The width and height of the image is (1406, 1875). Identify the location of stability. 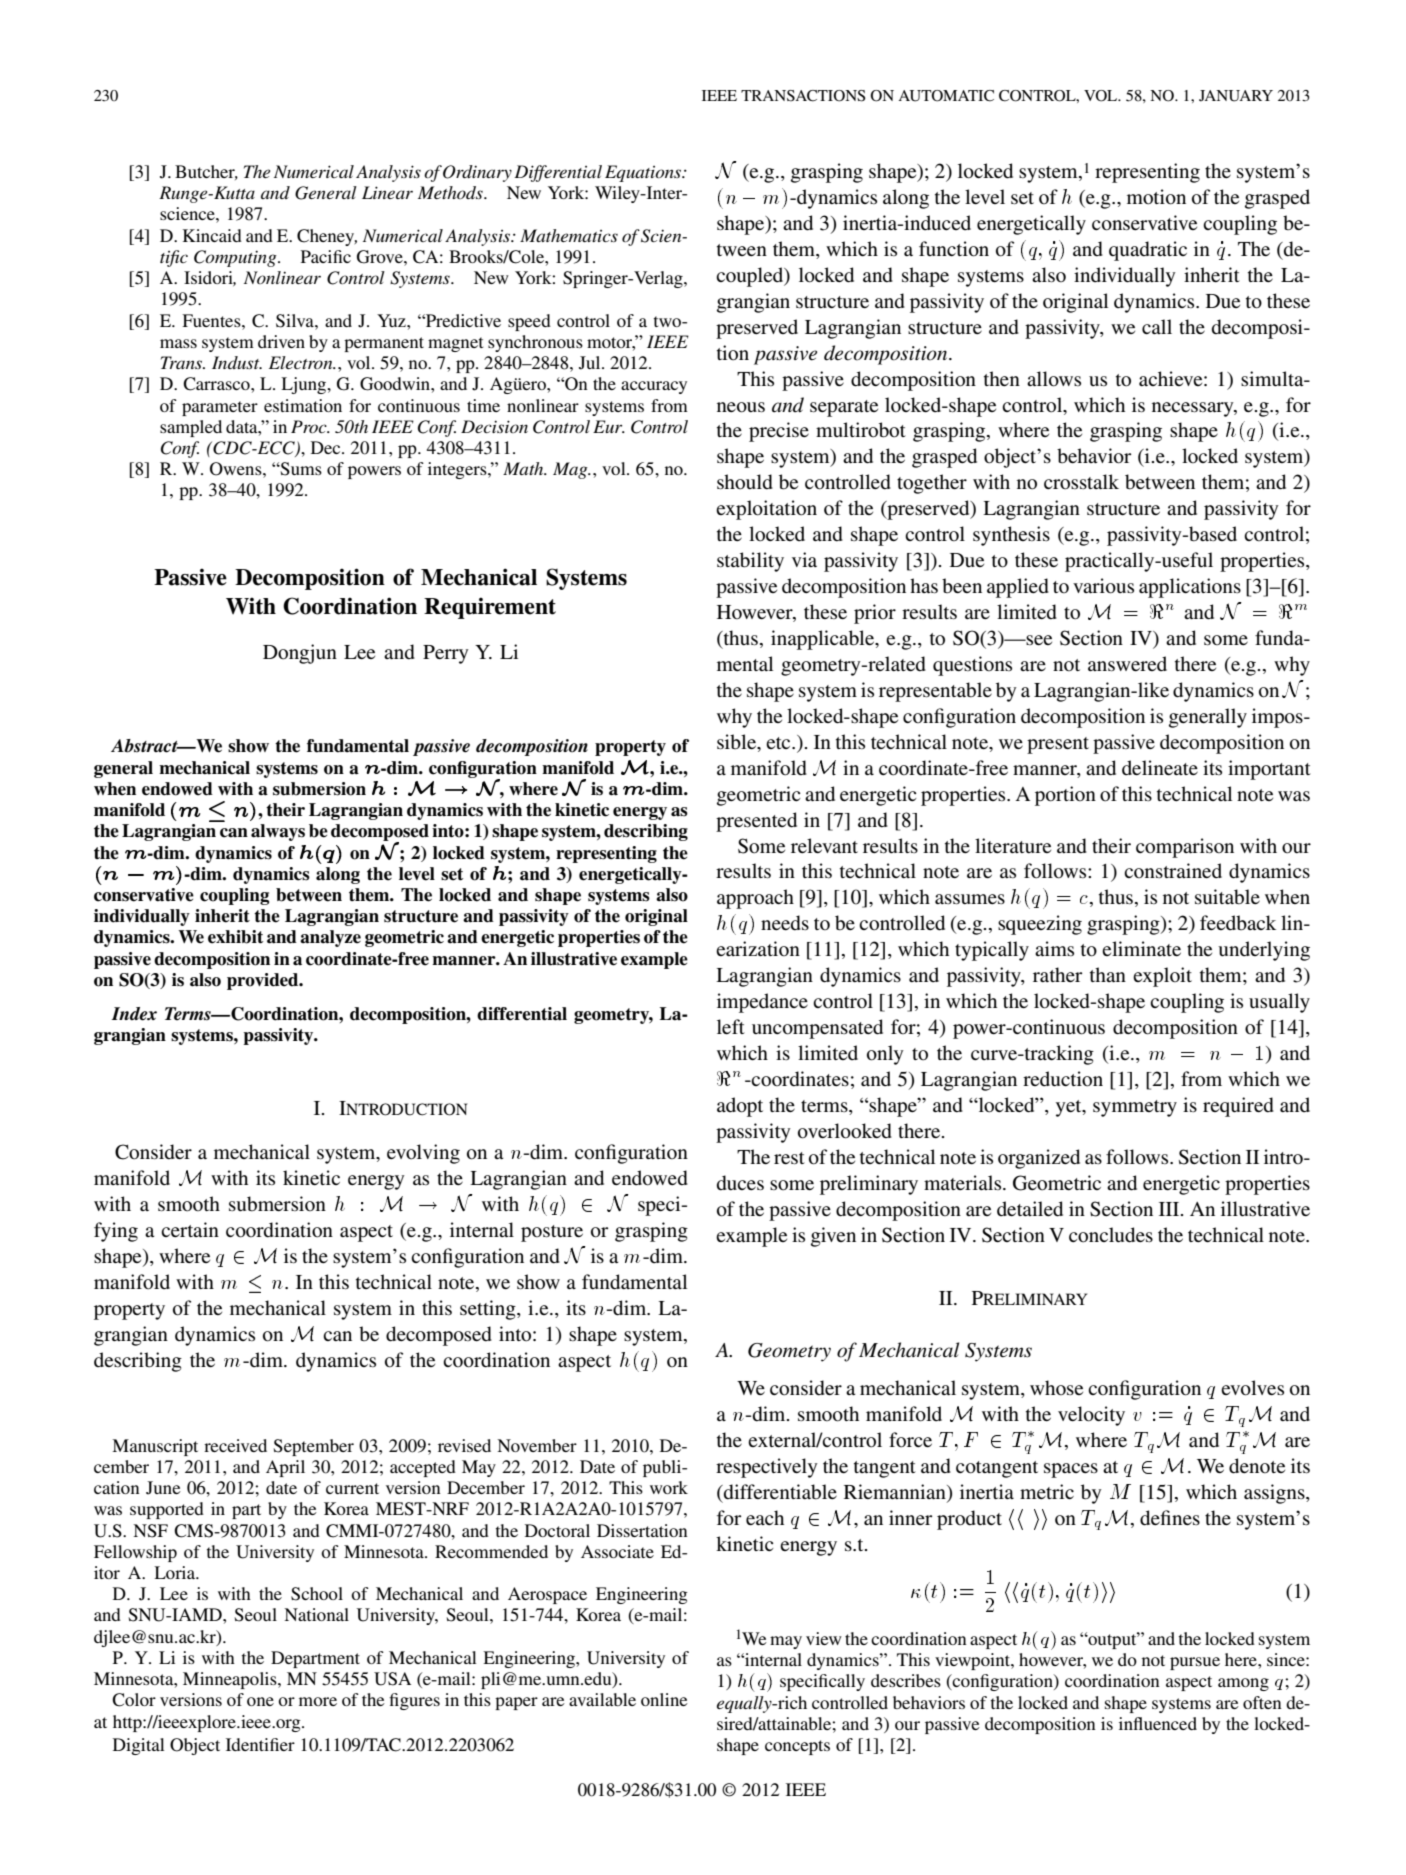
(750, 562).
